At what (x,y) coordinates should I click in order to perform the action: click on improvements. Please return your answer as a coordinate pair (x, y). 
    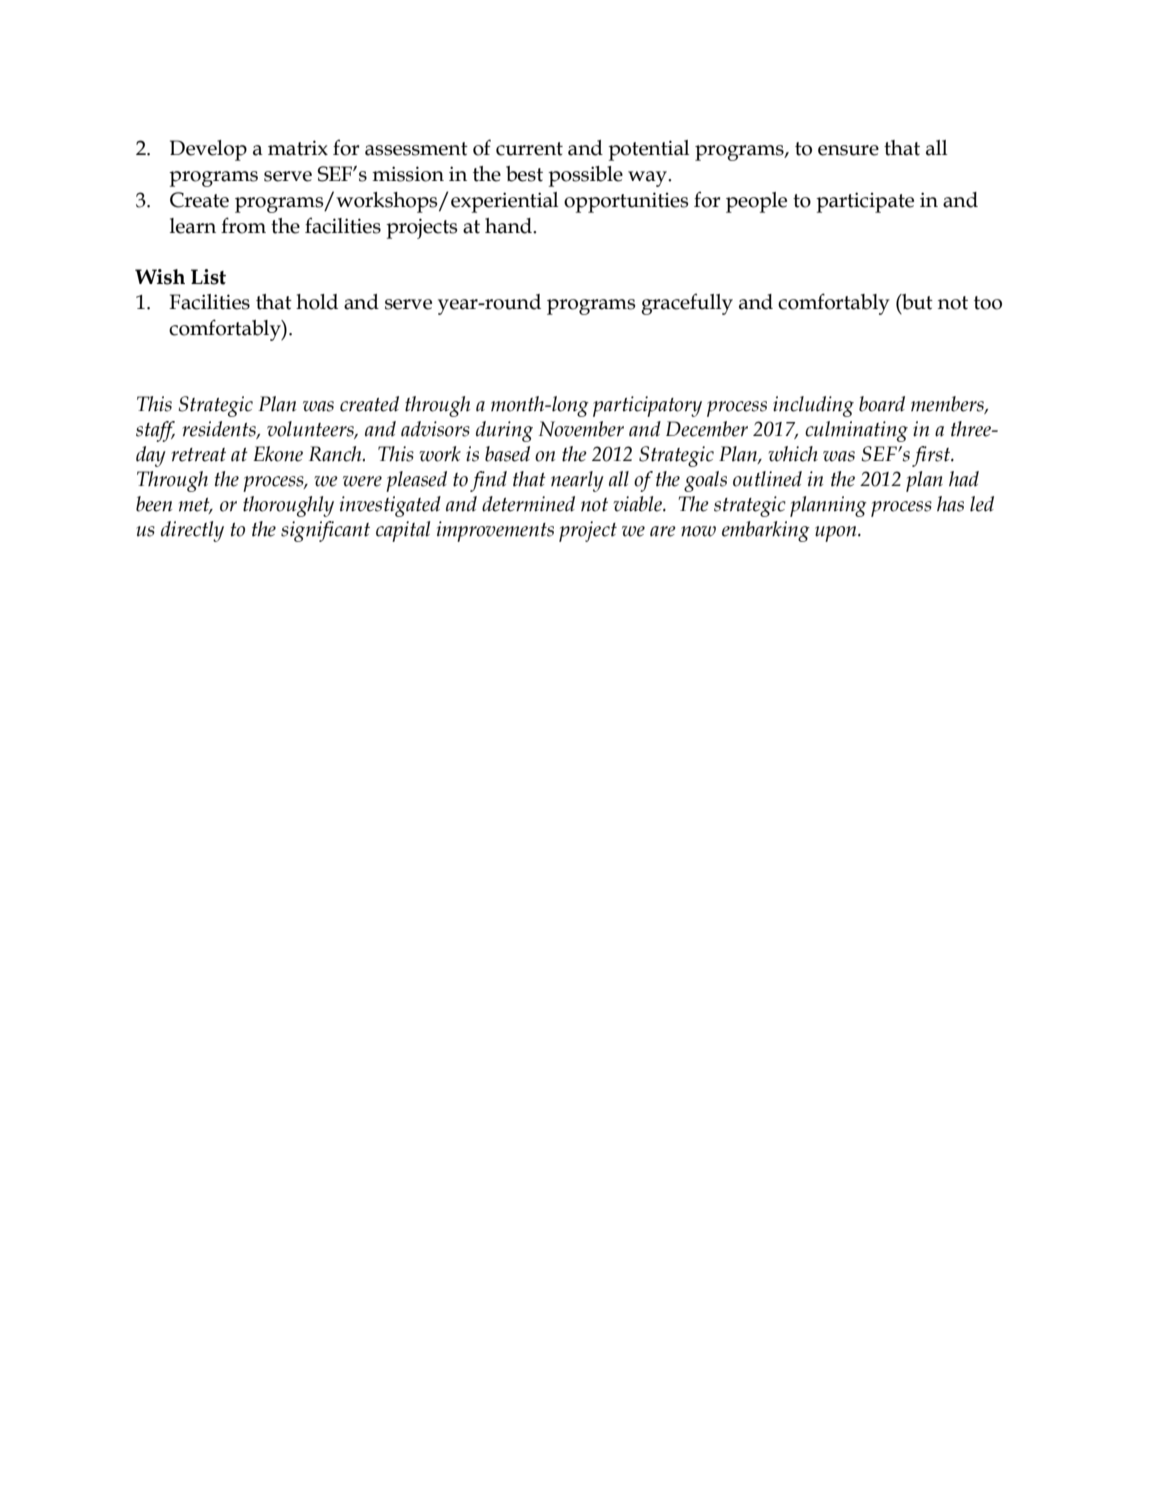
    Looking at the image, I should click on (495, 531).
